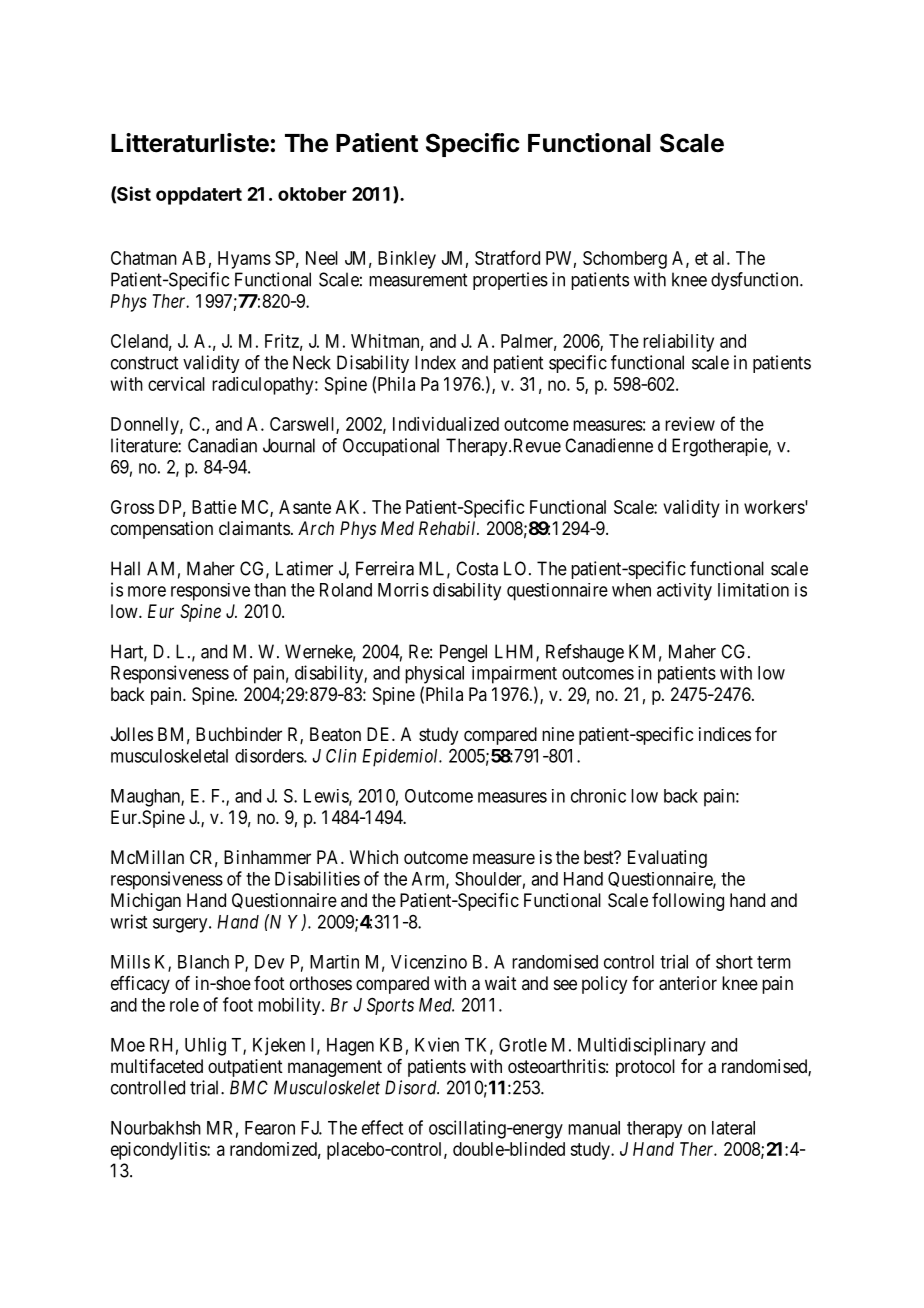 This document has height=1308, width=924. What do you see at coordinates (159, 1151) in the document?
I see `epicondylitis` at bounding box center [159, 1151].
